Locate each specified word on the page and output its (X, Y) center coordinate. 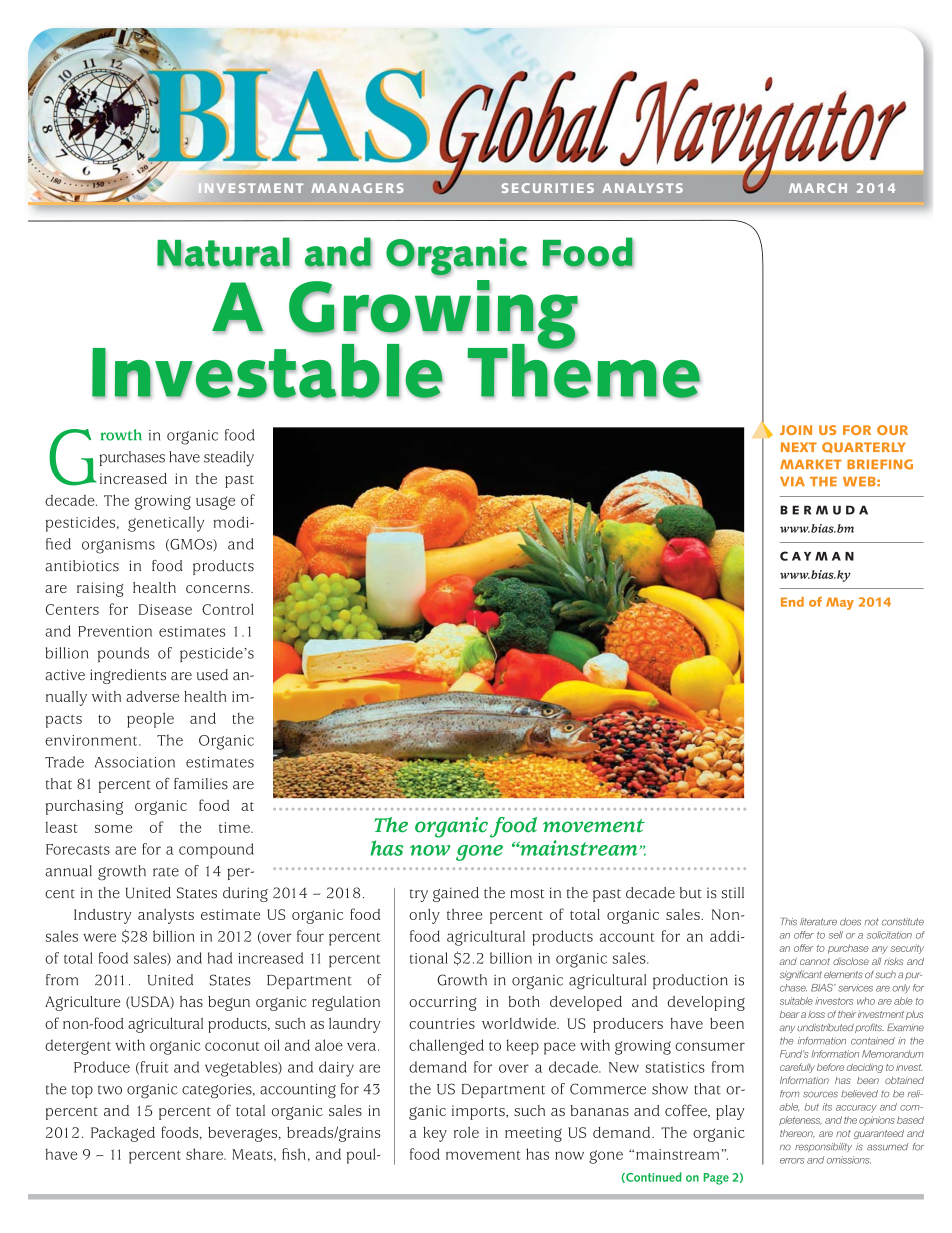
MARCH (818, 188)
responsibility (823, 1147)
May (840, 603)
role (466, 1132)
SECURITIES (548, 188)
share (205, 1154)
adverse (152, 696)
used (212, 675)
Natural (223, 252)
